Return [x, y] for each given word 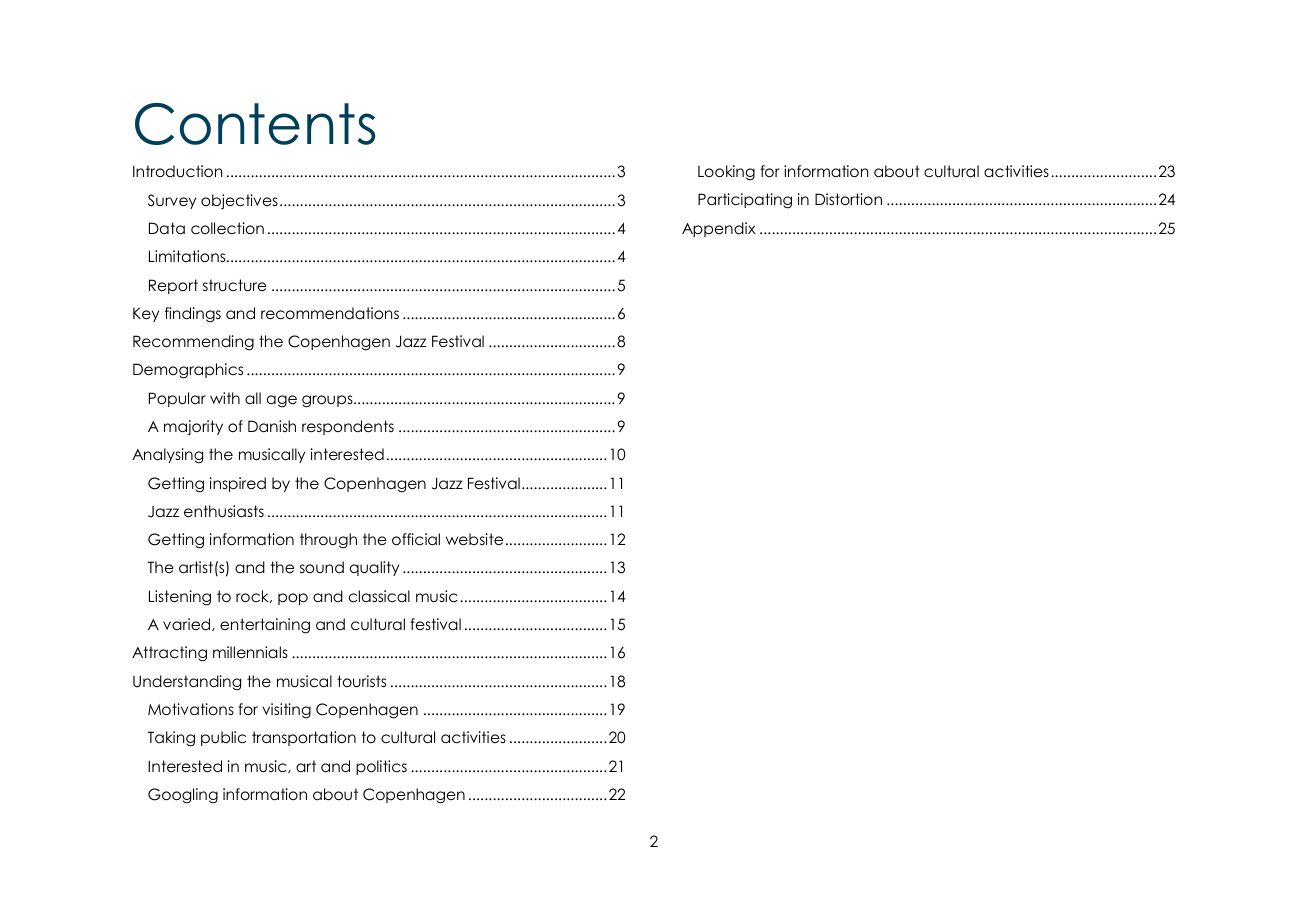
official [416, 539]
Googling [183, 796]
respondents [348, 427]
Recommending [193, 343]
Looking [726, 173]
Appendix [719, 229]
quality [374, 568]
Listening [180, 598]
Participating [745, 201]
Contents [255, 124]
